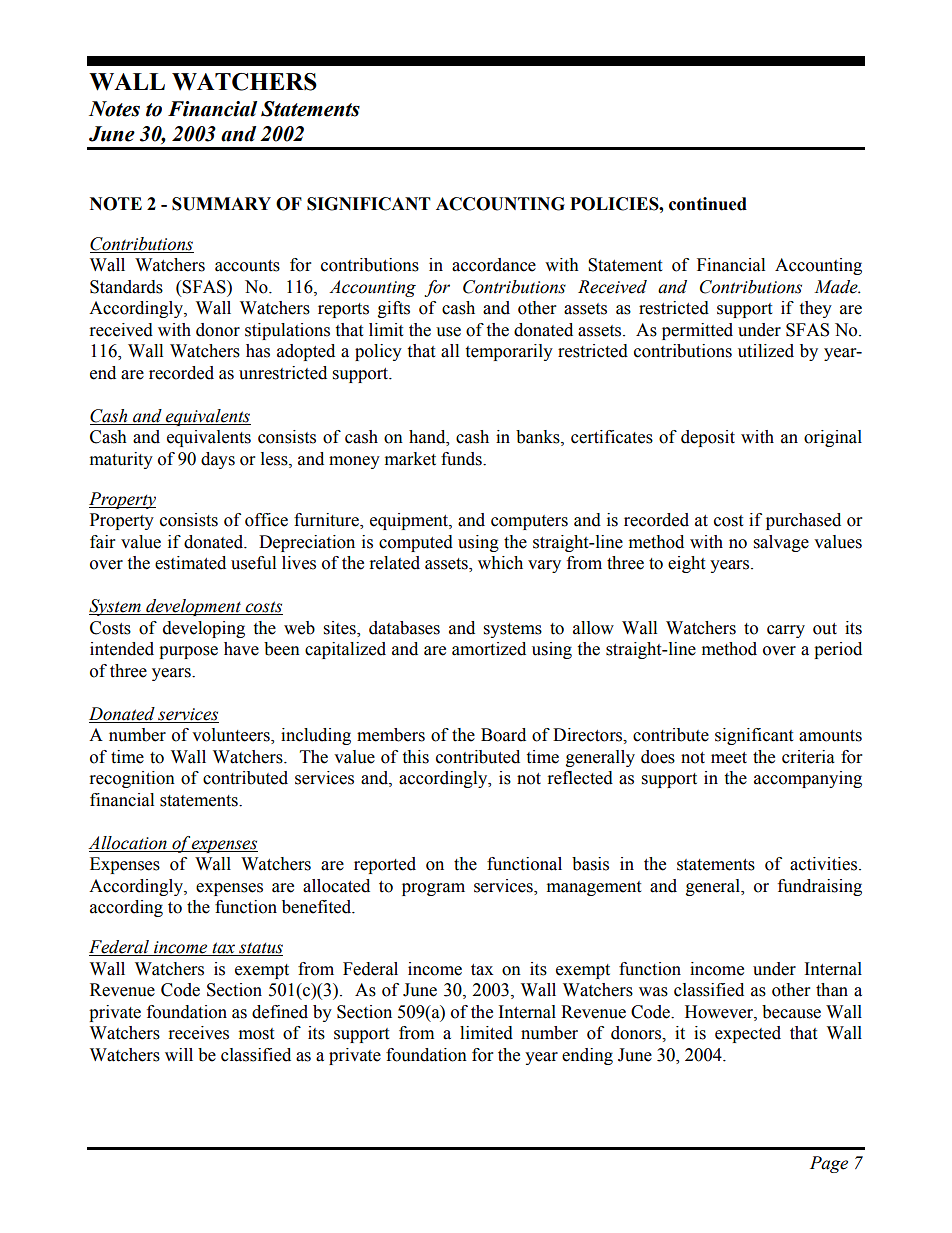 The image size is (952, 1233). Describe the element at coordinates (829, 1164) in the image. I see `Page` at that location.
